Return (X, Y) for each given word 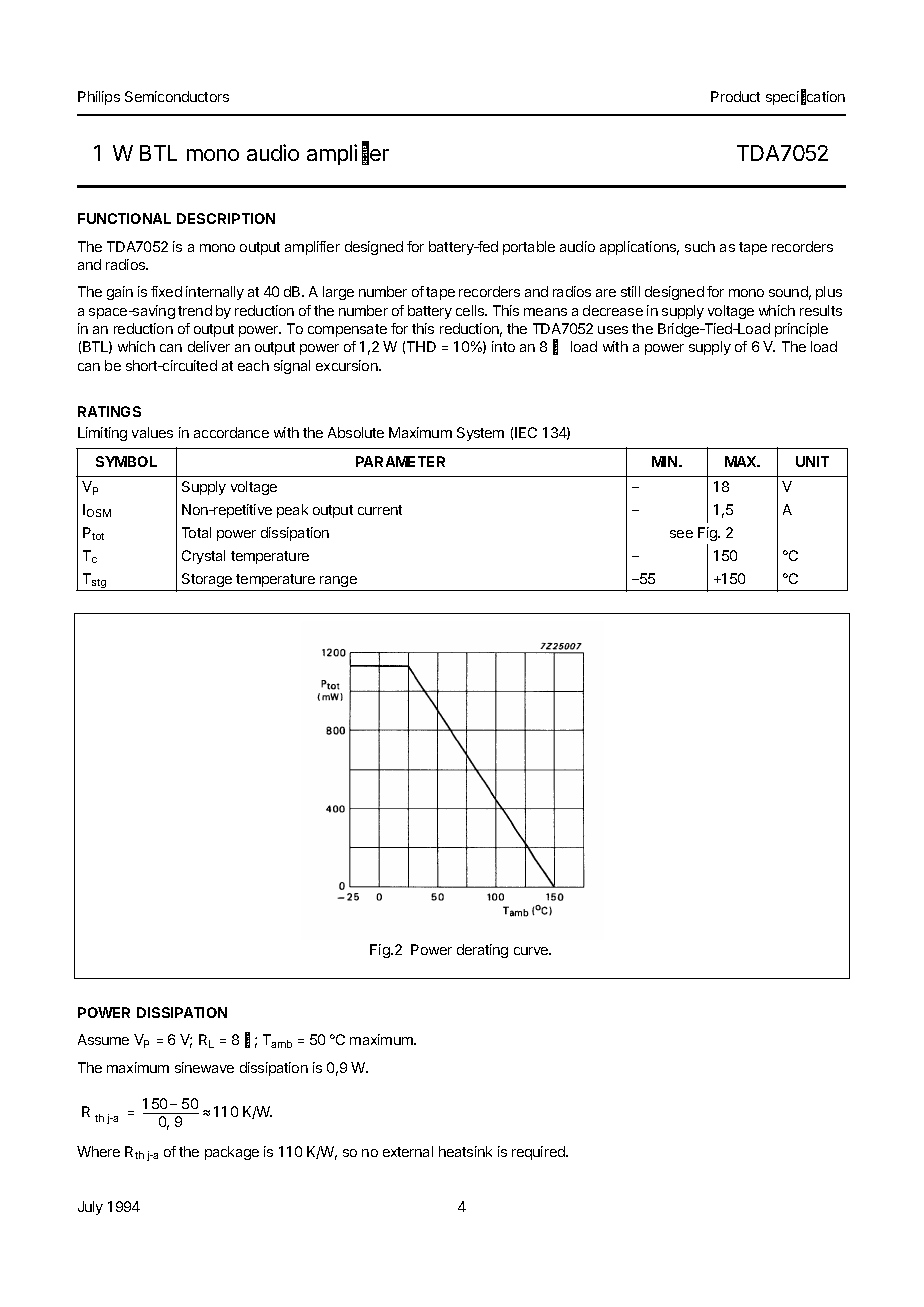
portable (529, 248)
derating (482, 951)
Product (735, 96)
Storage (207, 580)
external (408, 1151)
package (232, 1153)
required (539, 1153)
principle (801, 330)
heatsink (465, 1151)
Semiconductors (177, 96)
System (480, 434)
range (338, 581)
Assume (103, 1039)
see (681, 534)
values (152, 432)
